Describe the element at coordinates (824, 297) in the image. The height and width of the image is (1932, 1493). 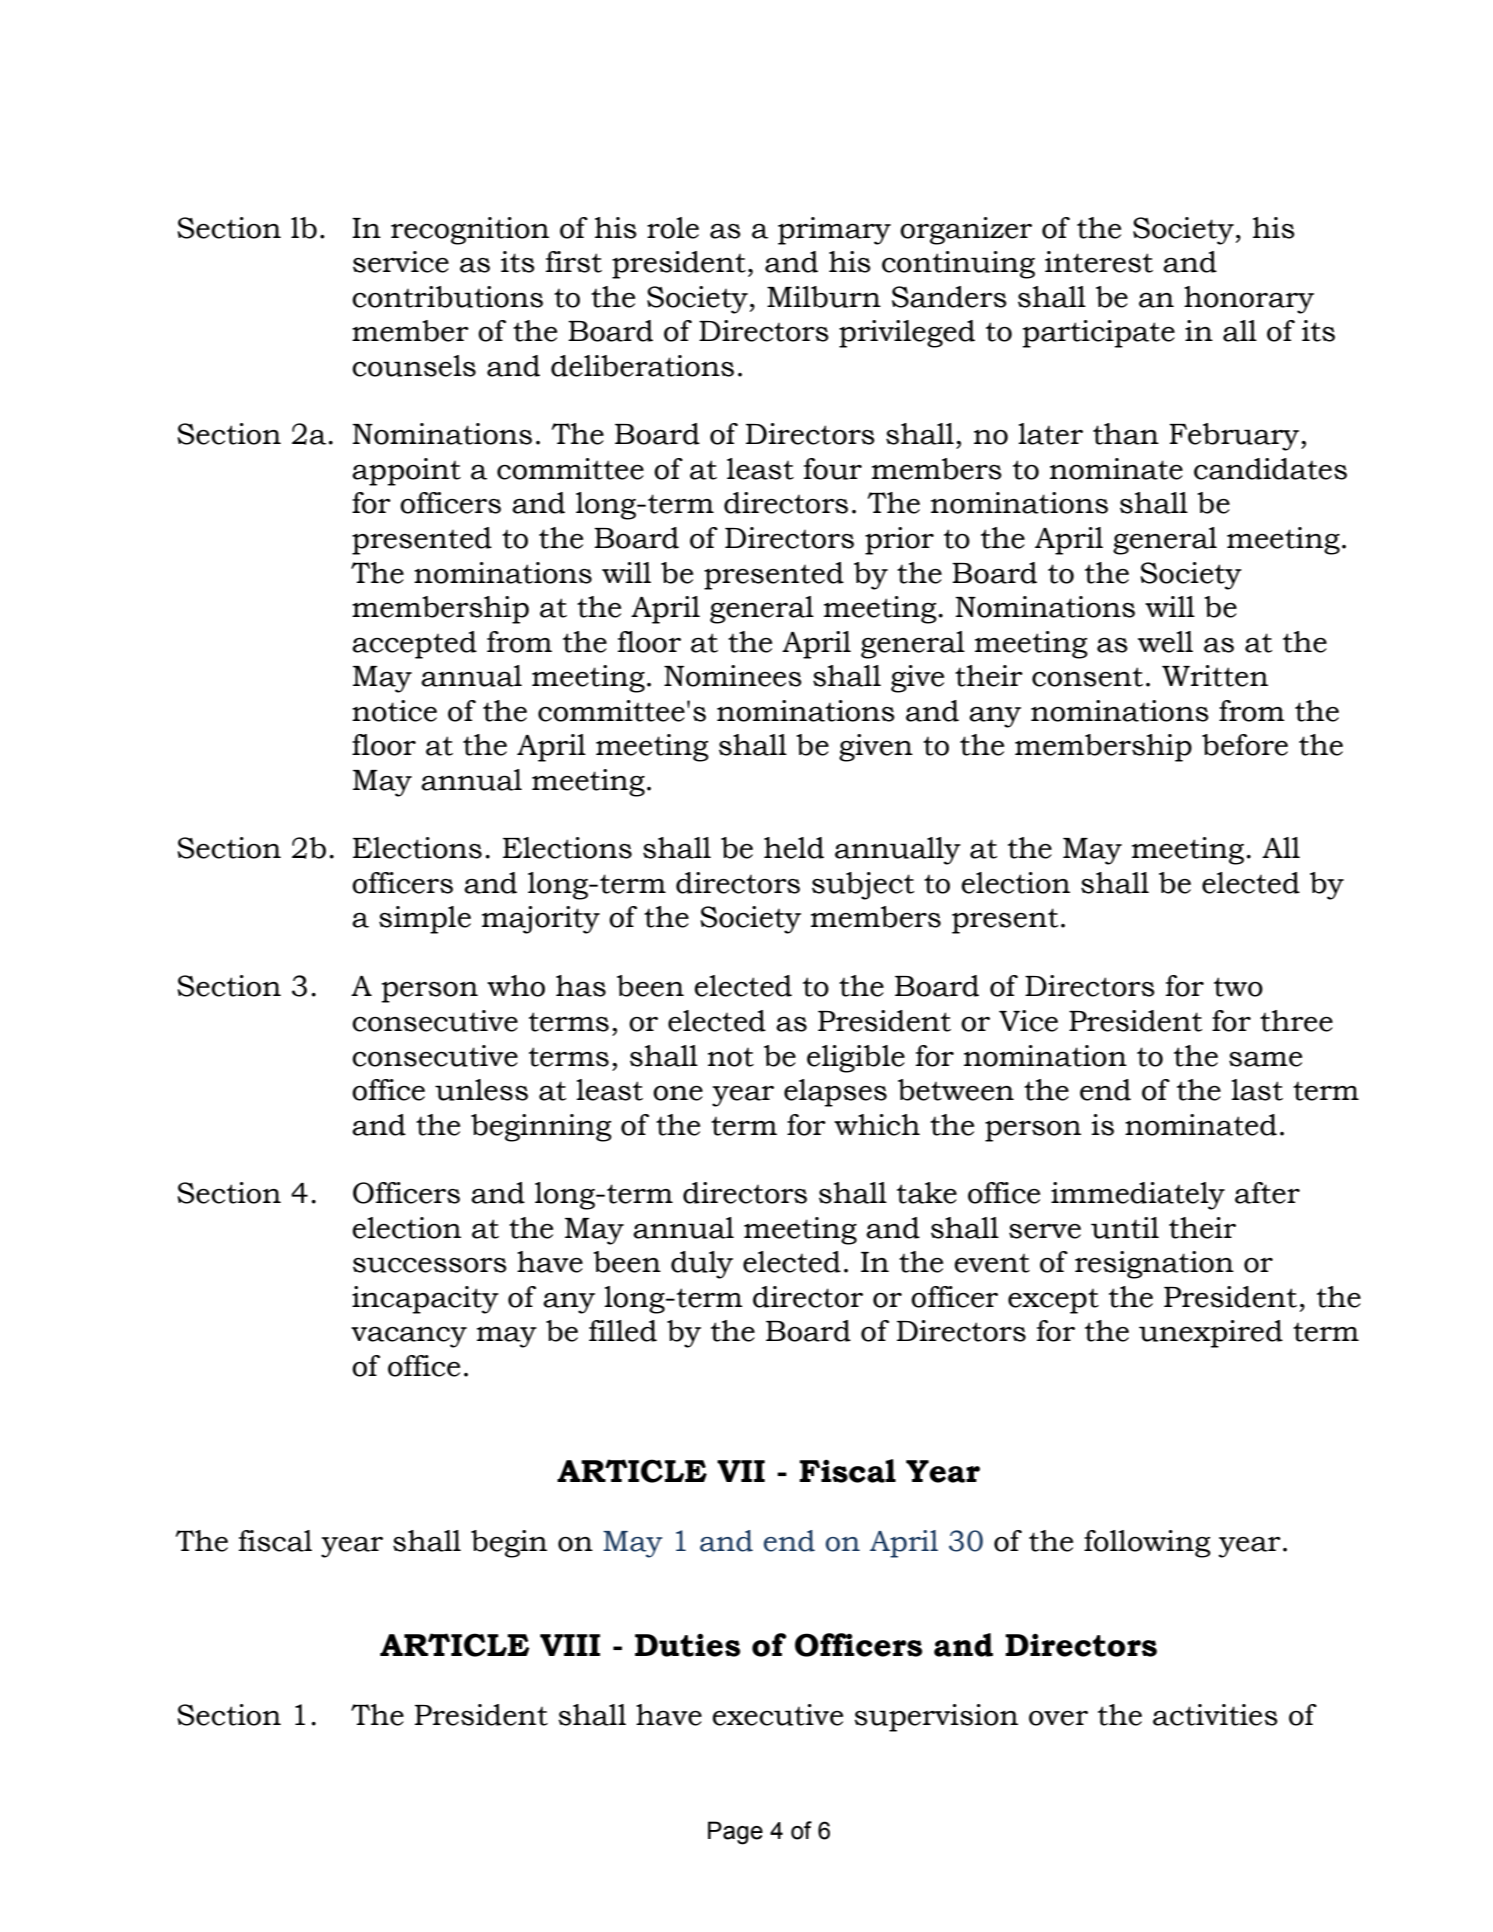
I see `Milburn` at that location.
